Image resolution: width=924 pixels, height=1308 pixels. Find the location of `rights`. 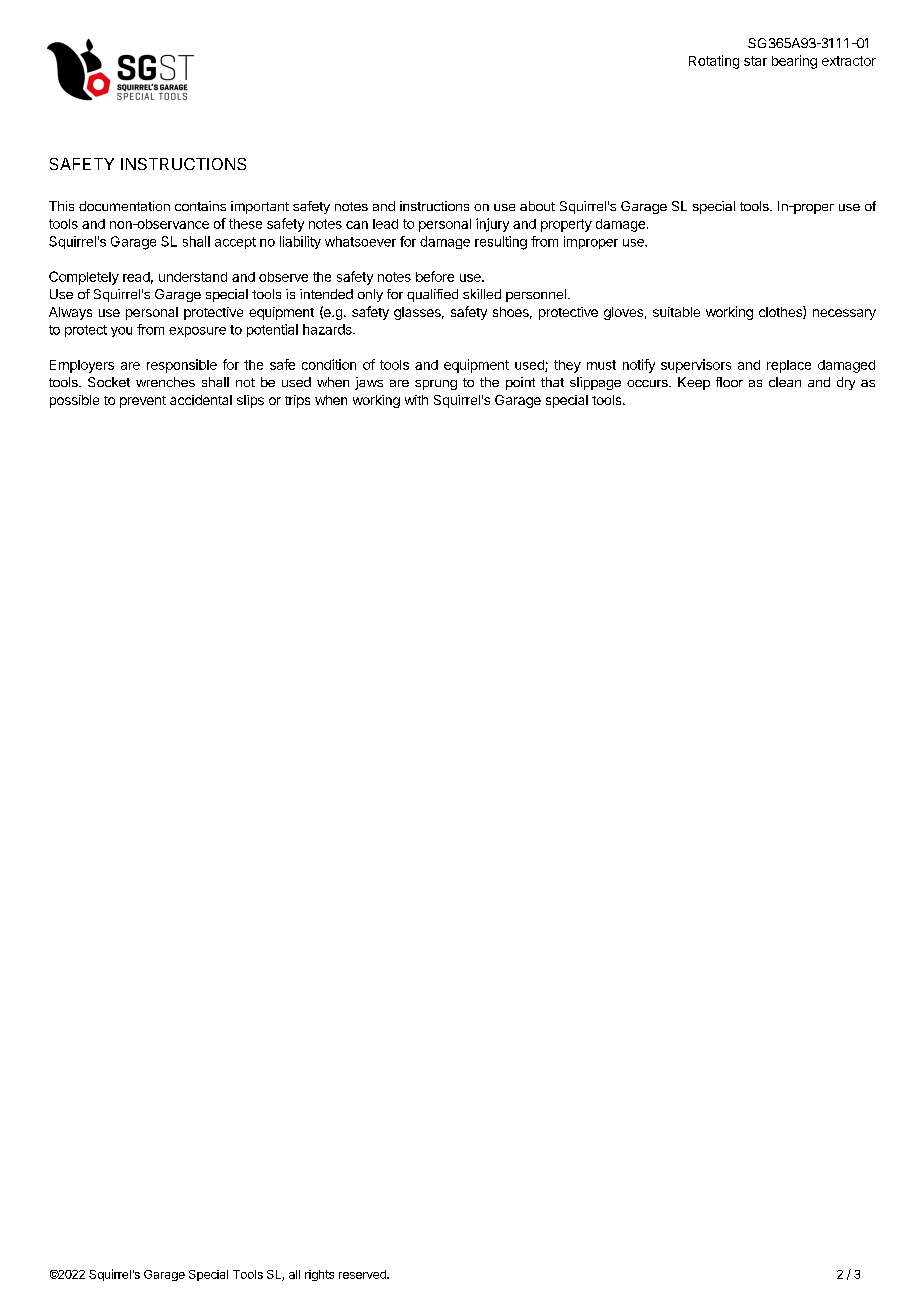

rights is located at coordinates (319, 1275).
